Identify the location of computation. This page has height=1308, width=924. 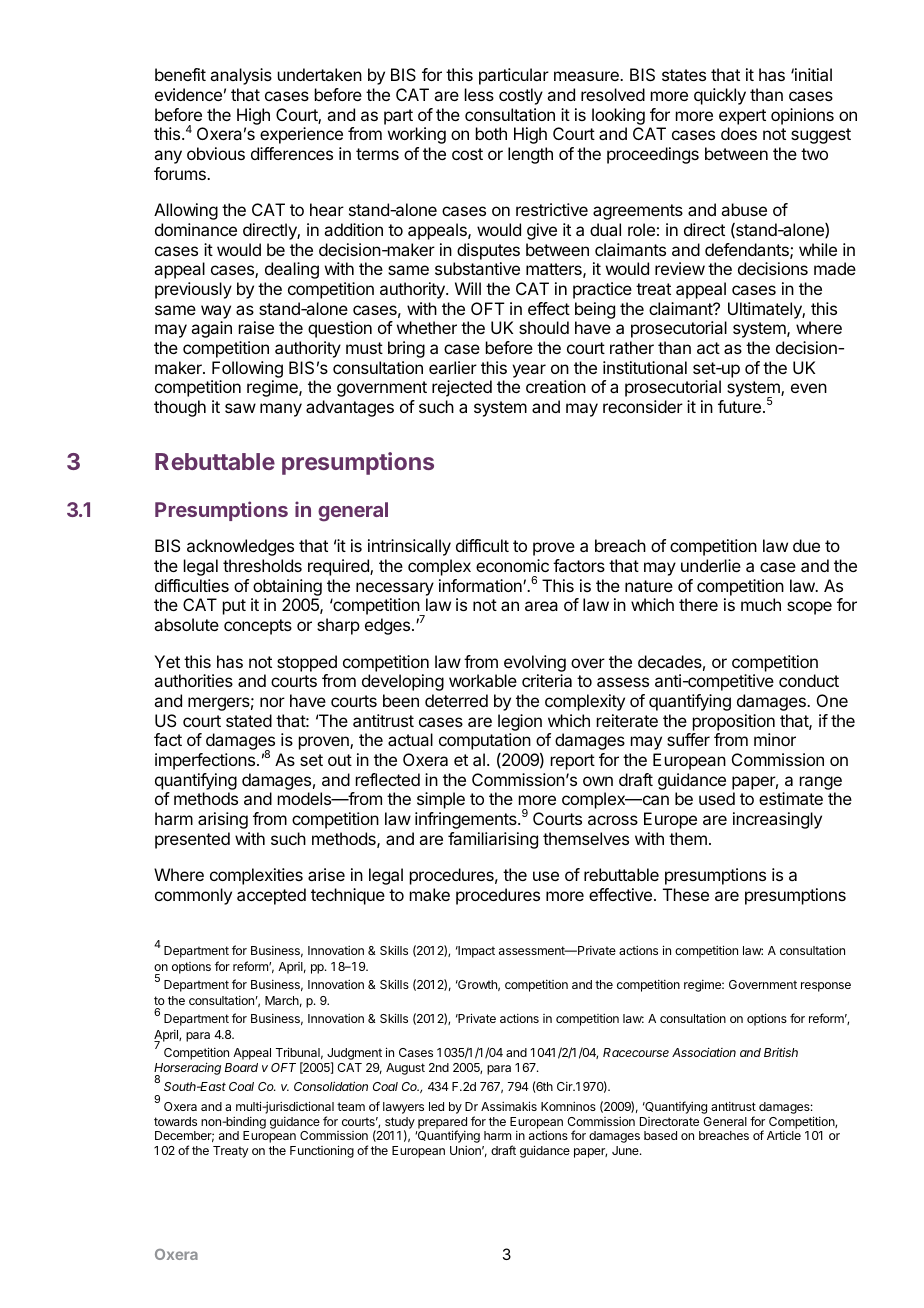
(485, 741).
